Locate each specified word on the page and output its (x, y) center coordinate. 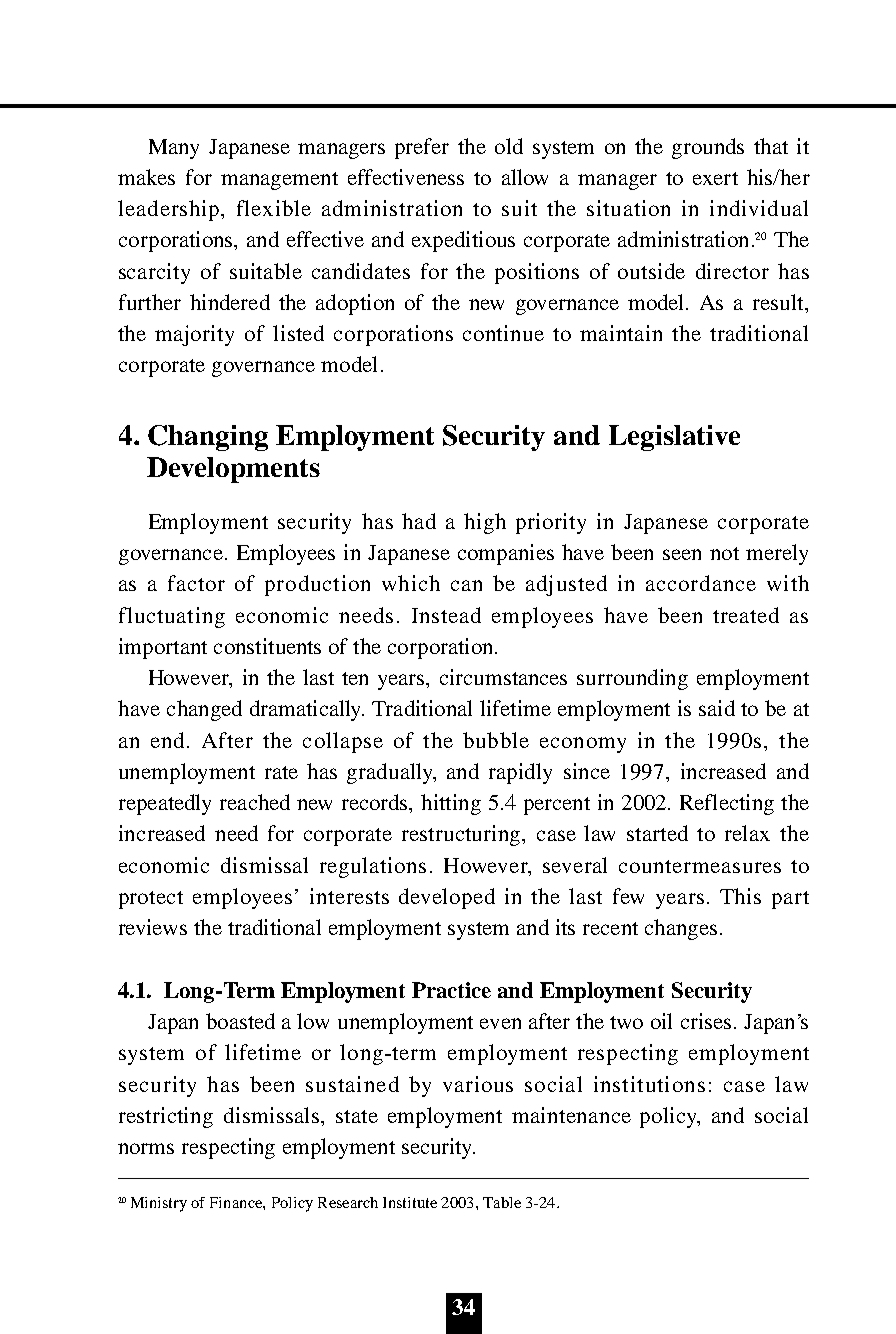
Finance (237, 1202)
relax (747, 833)
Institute (410, 1202)
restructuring (462, 835)
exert (715, 178)
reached (255, 802)
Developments (233, 470)
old (509, 146)
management (279, 181)
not (724, 553)
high (485, 523)
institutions (649, 1084)
